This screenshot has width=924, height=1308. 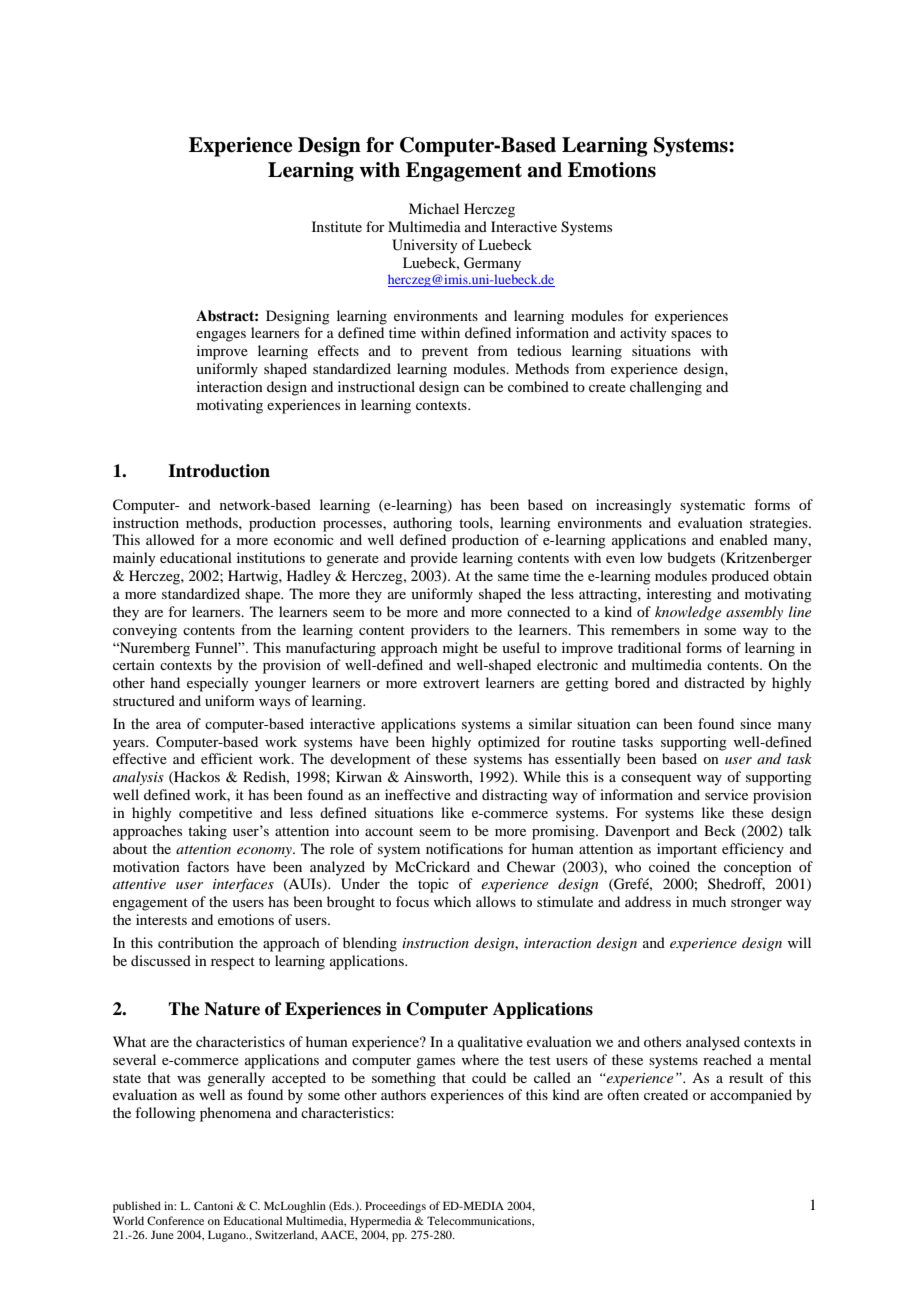 What do you see at coordinates (425, 246) in the screenshot?
I see `University` at bounding box center [425, 246].
